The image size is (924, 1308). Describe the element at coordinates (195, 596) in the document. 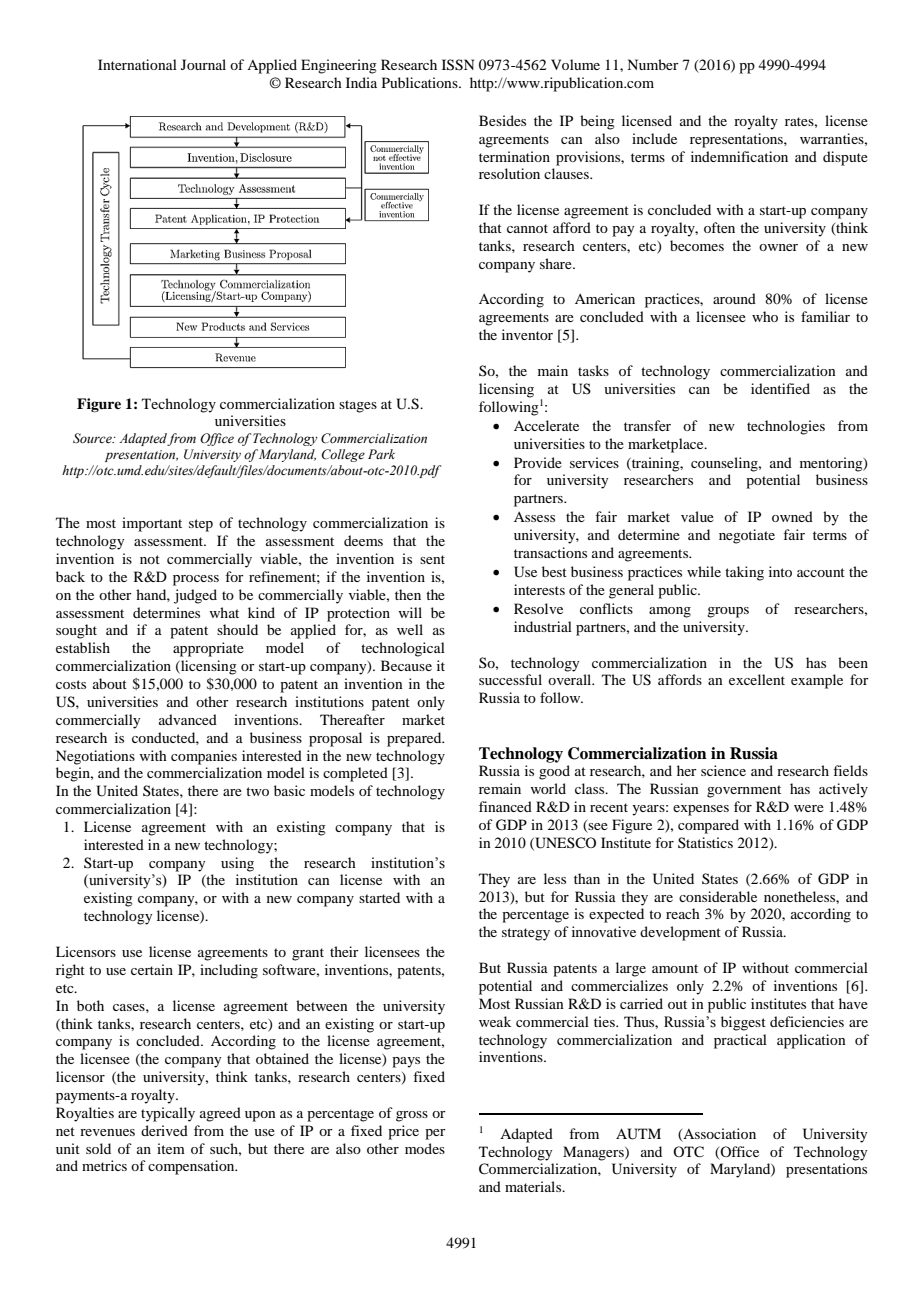

I see `judged` at that location.
